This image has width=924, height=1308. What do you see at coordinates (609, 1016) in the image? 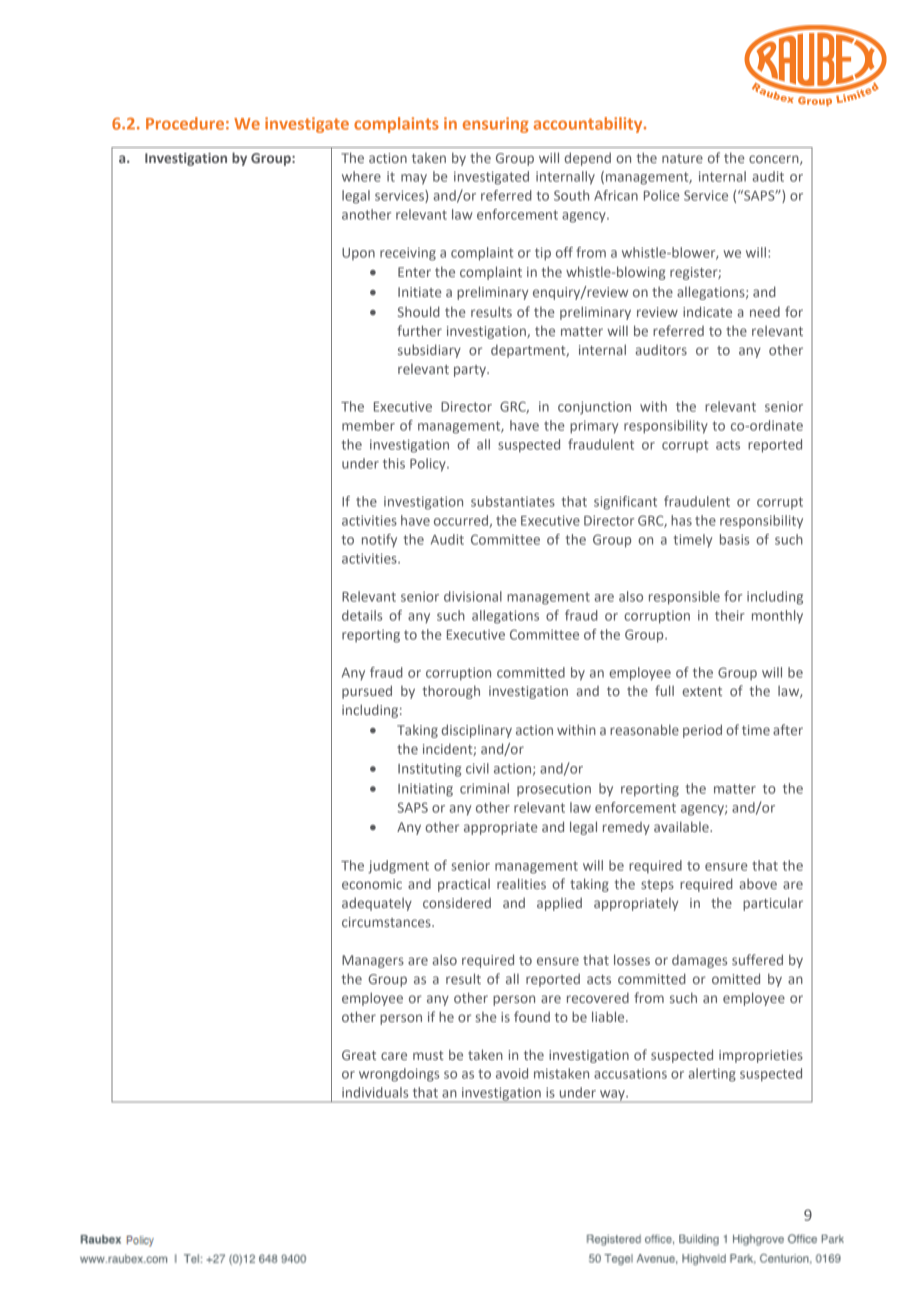
I see `liable` at bounding box center [609, 1016].
